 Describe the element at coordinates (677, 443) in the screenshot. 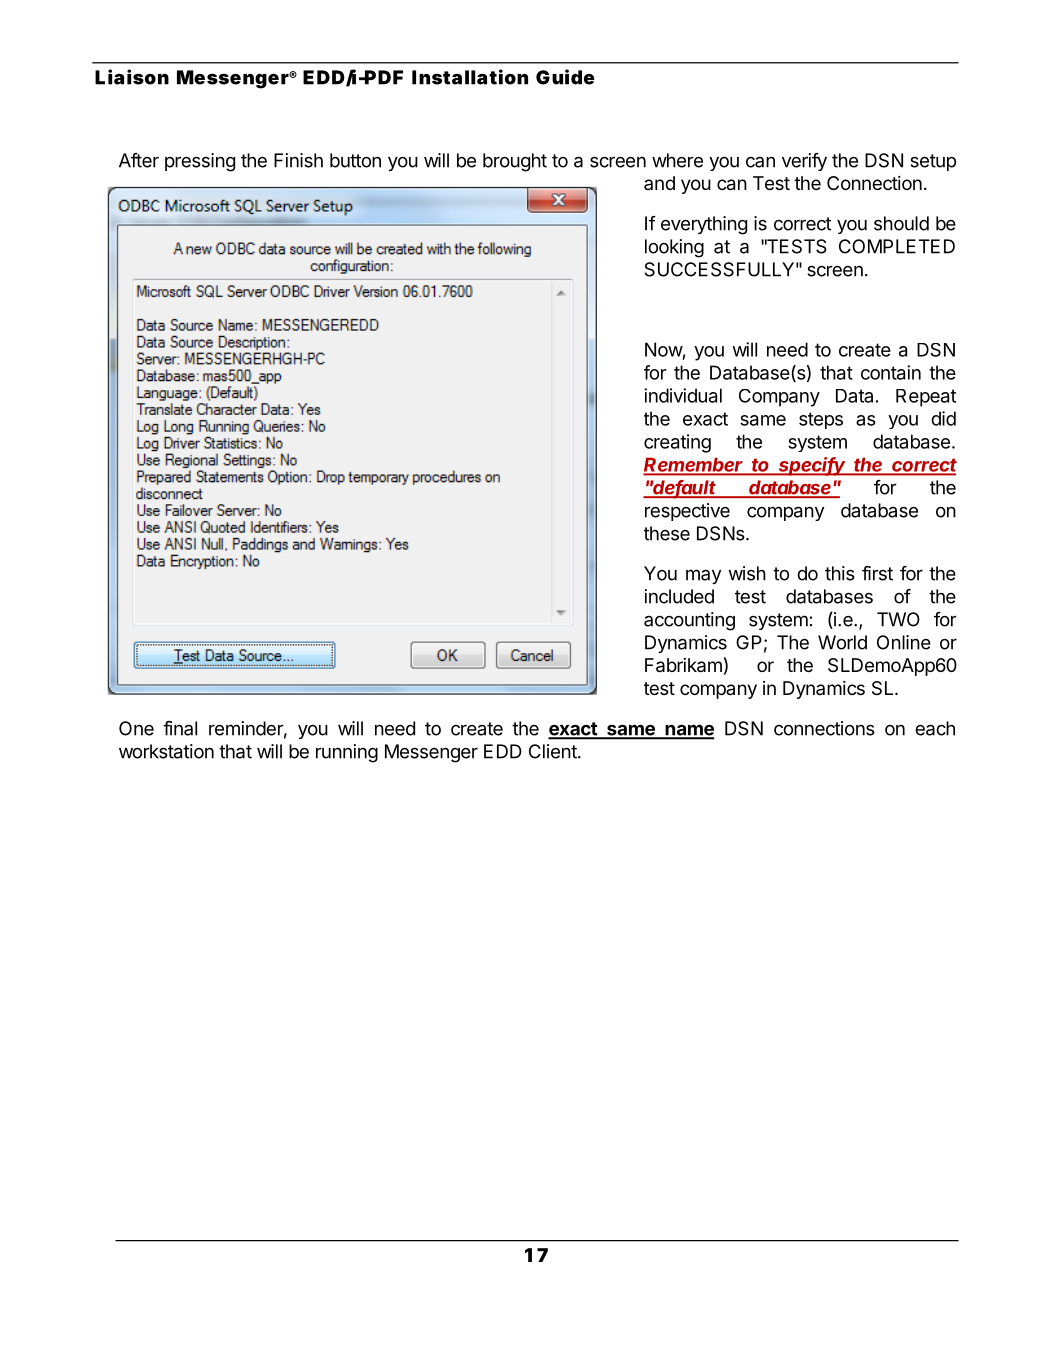

I see `creating` at that location.
